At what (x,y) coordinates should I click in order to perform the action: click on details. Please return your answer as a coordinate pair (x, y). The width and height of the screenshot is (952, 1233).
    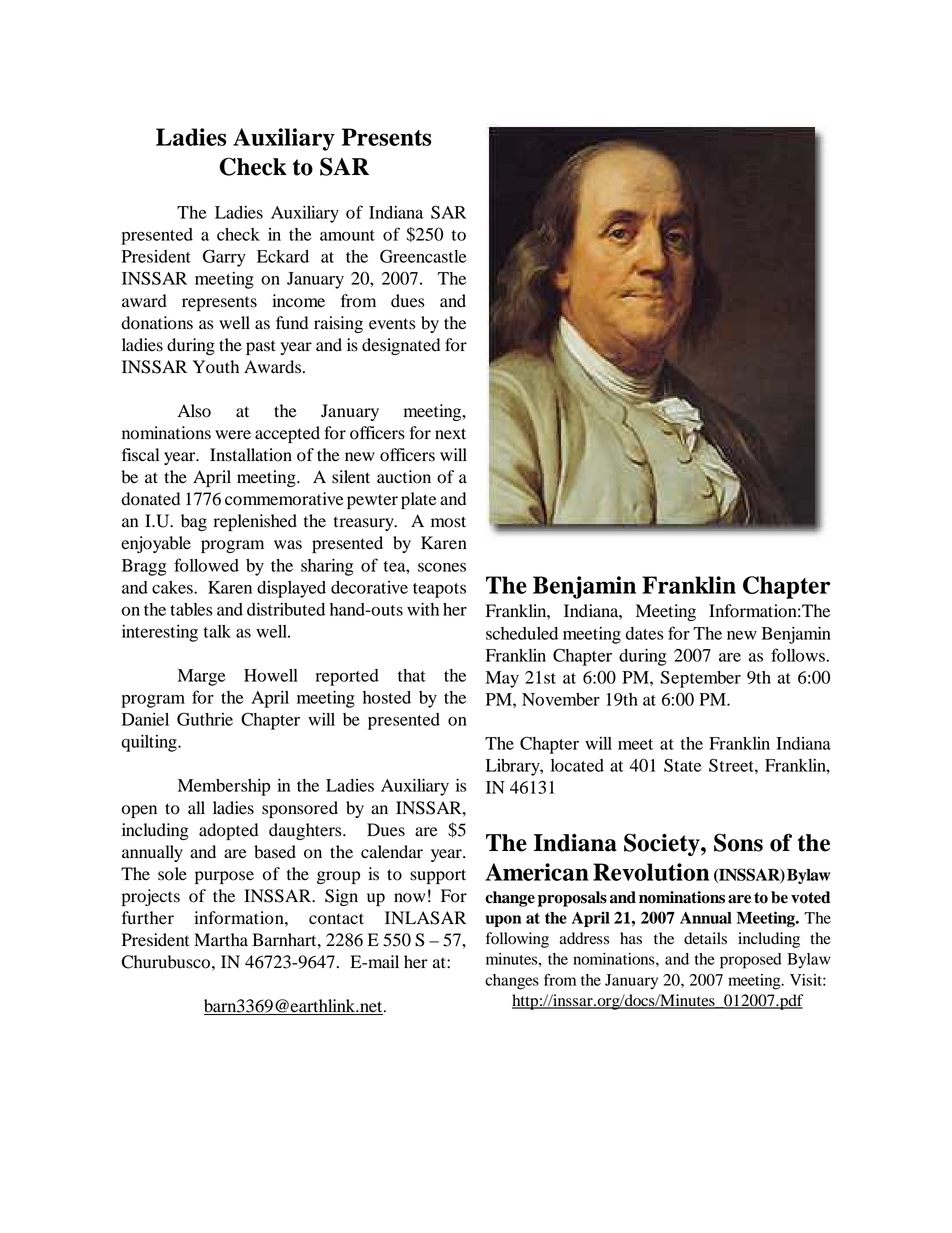
    Looking at the image, I should click on (705, 938).
